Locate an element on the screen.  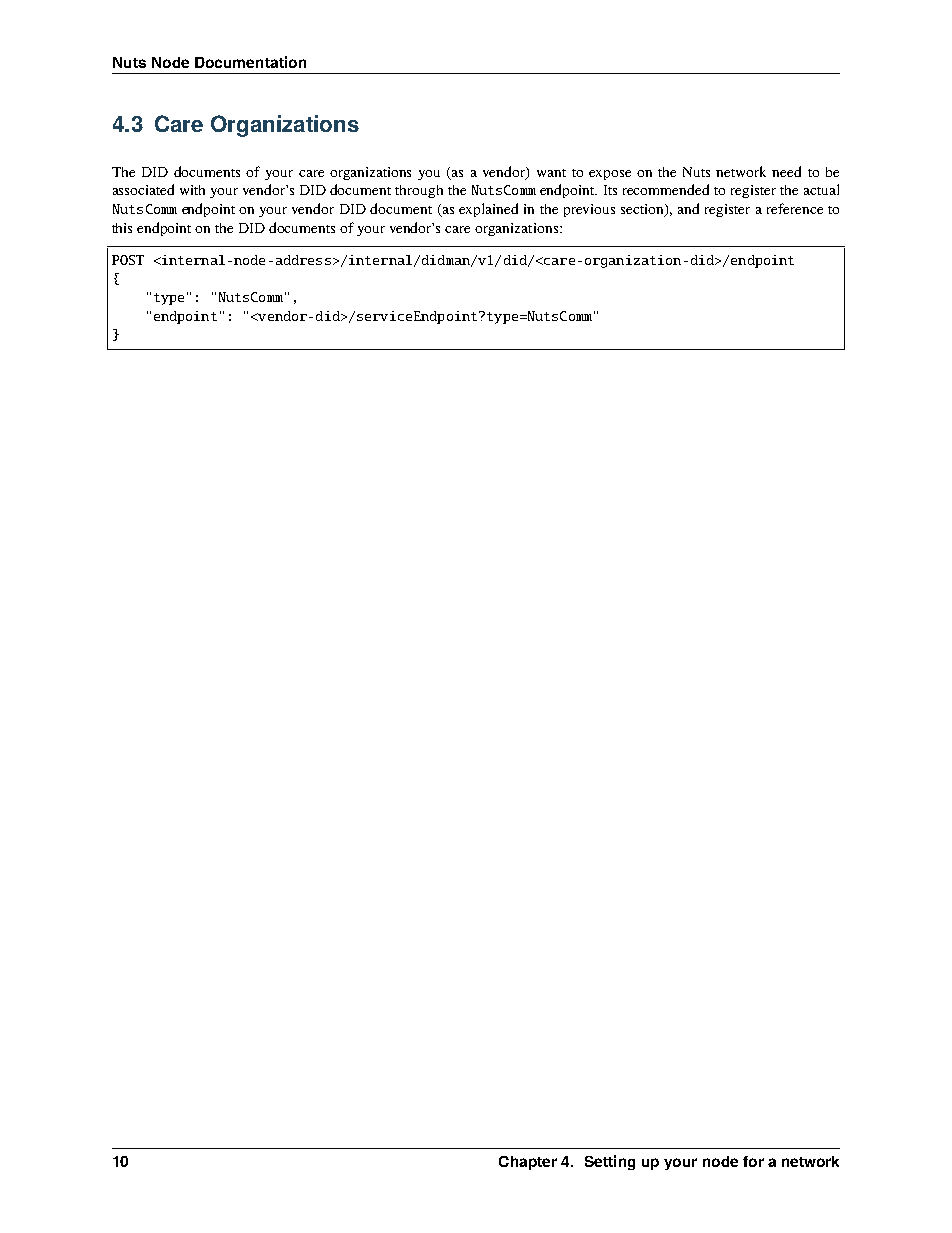
previous is located at coordinates (589, 210).
